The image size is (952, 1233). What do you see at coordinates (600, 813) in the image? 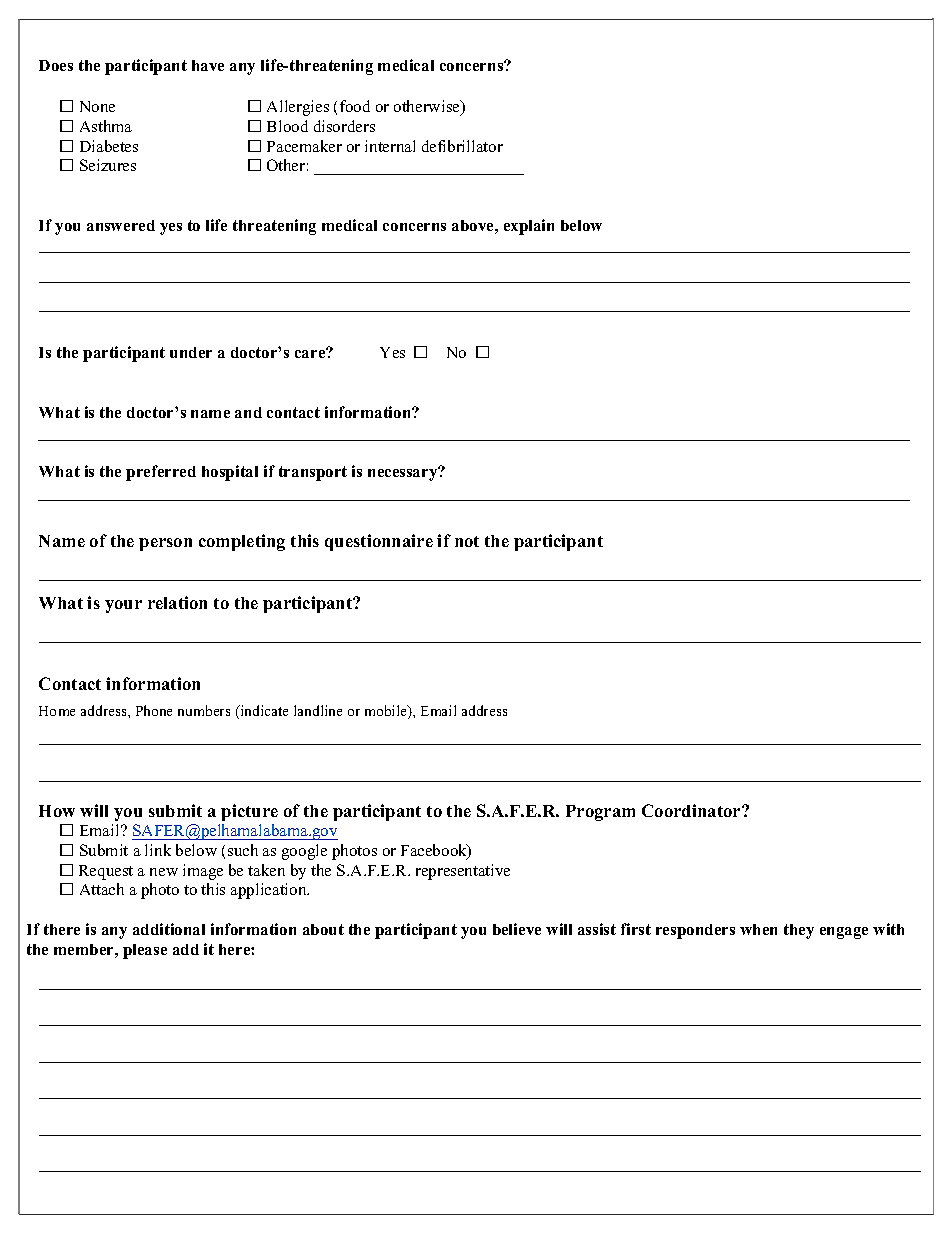
I see `Program` at bounding box center [600, 813].
